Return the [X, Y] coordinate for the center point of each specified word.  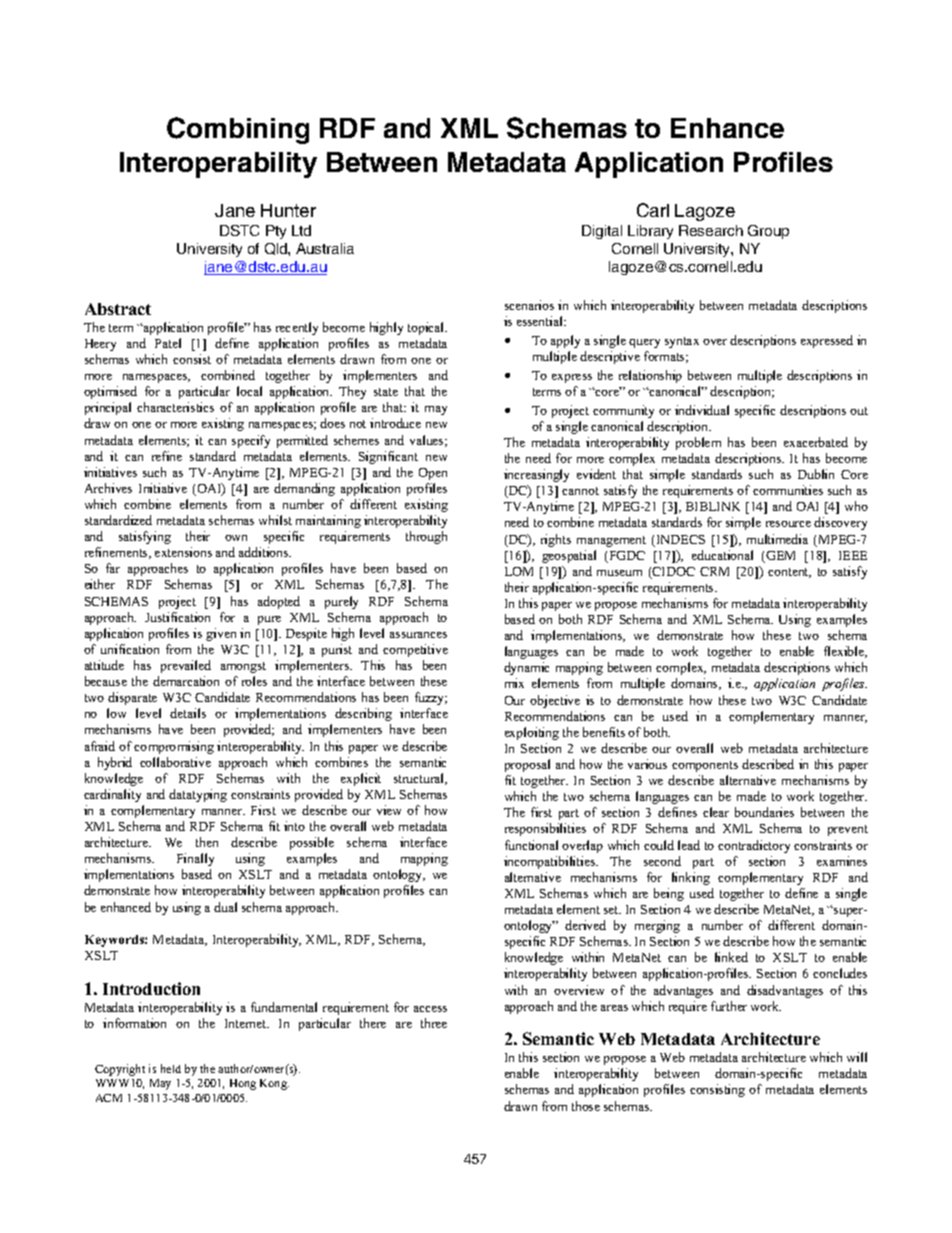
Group [768, 232]
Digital [602, 232]
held [171, 1068]
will [857, 1057]
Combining [238, 130]
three [434, 1023]
